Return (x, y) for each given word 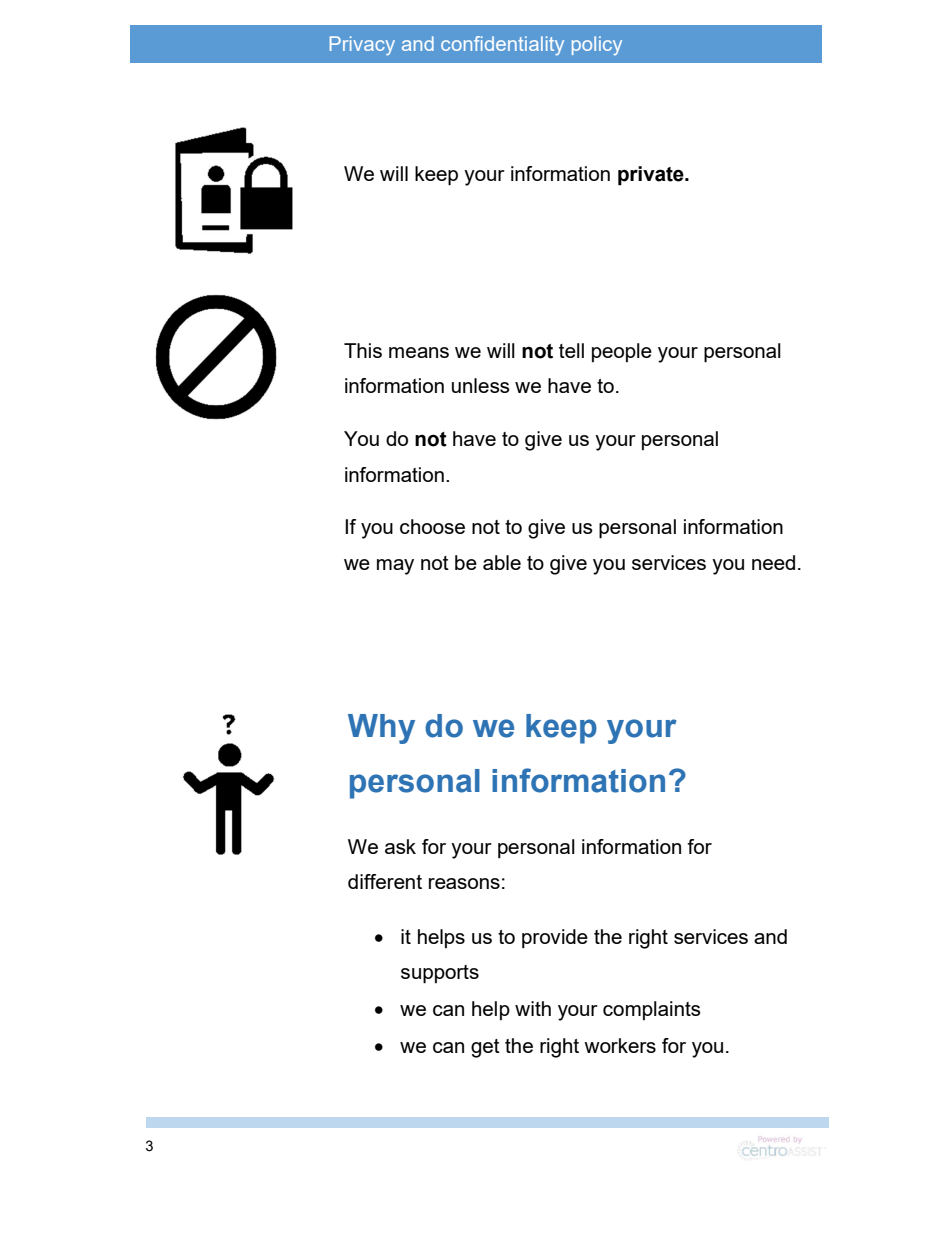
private (652, 176)
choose (432, 526)
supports (440, 974)
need (773, 562)
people (622, 352)
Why (381, 729)
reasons (464, 883)
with (533, 1008)
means (419, 352)
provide (555, 938)
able (502, 562)
